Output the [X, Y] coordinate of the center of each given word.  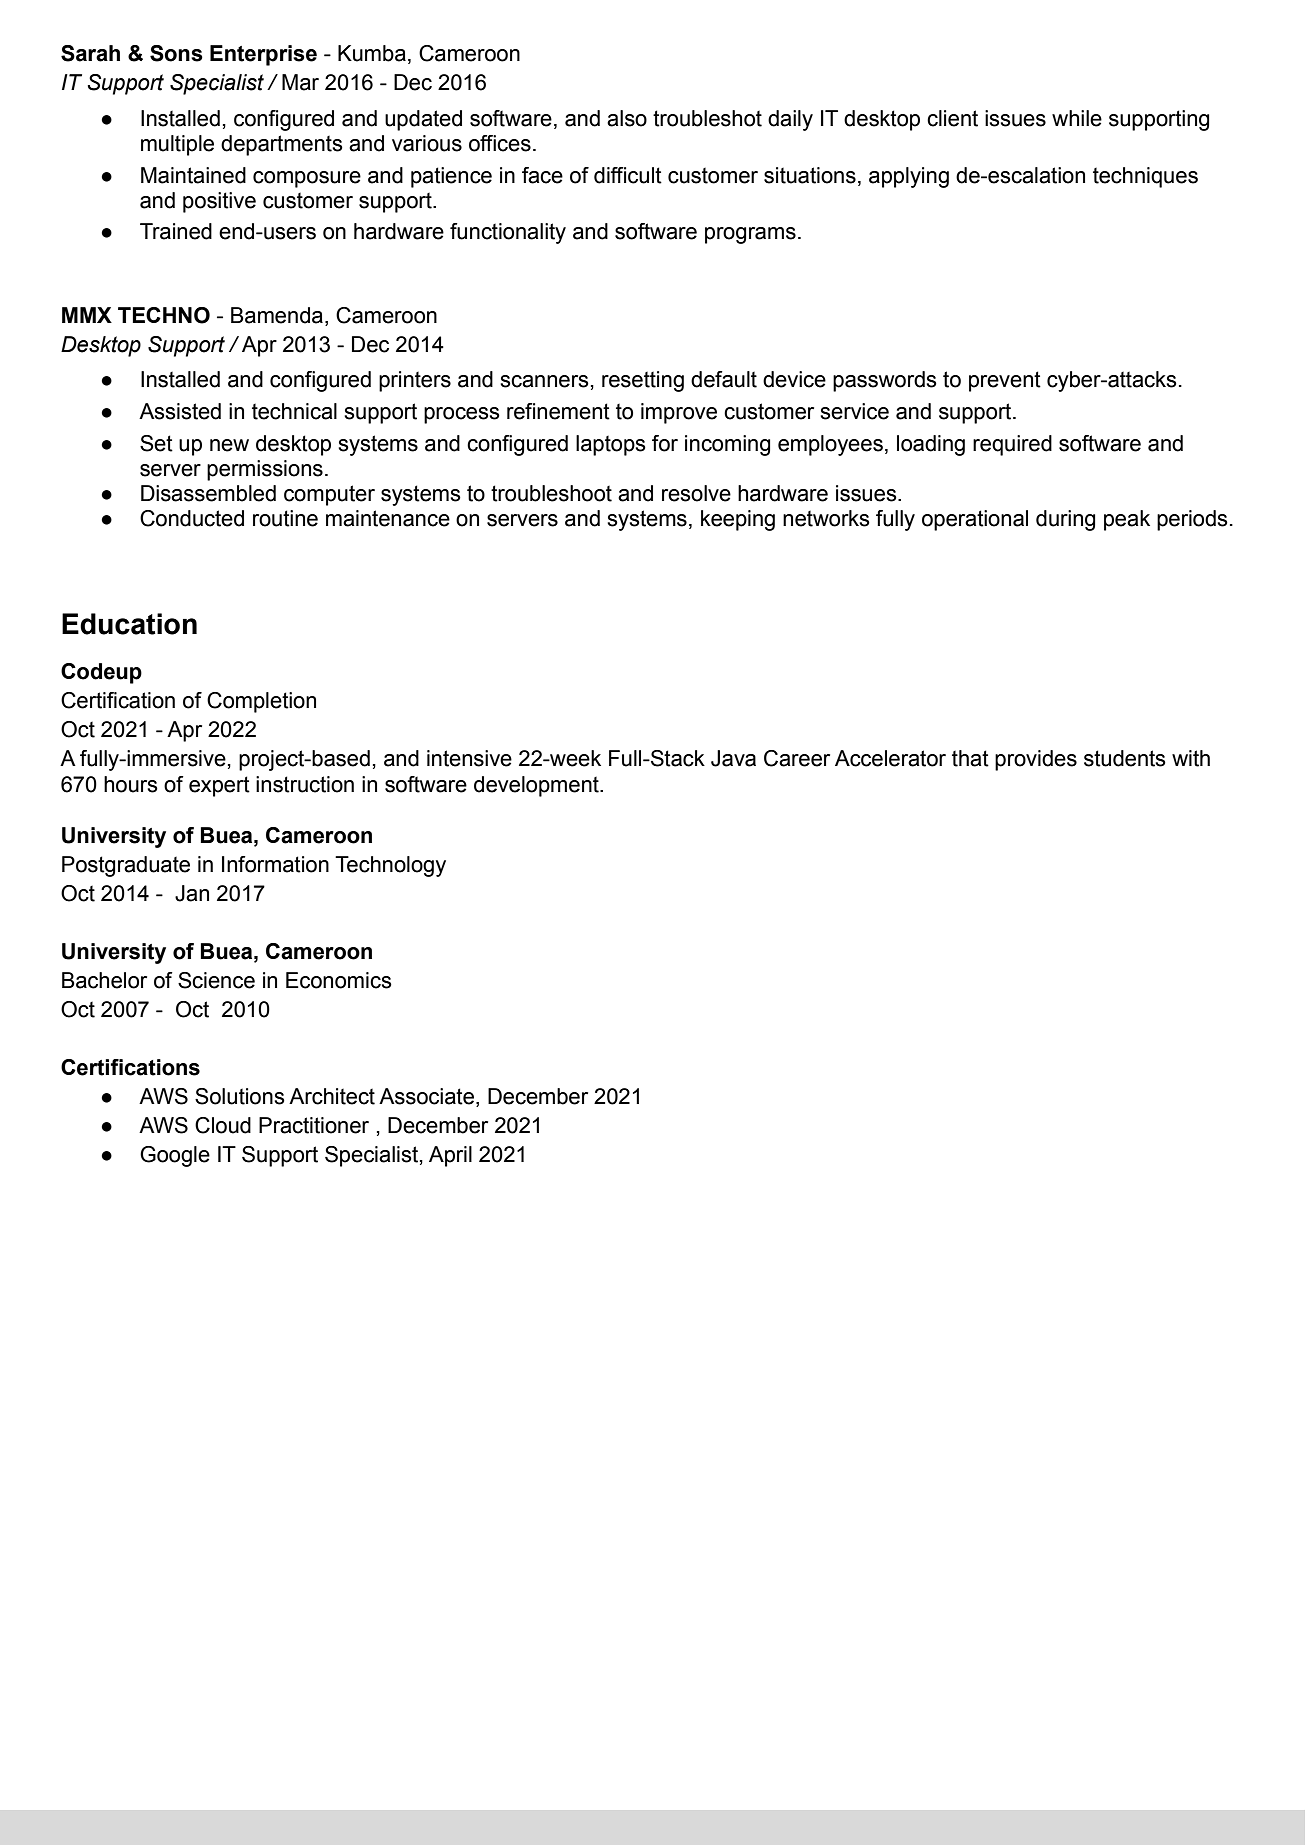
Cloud [223, 1125]
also [627, 118]
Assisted [180, 411]
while [1077, 118]
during [1065, 520]
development [537, 786]
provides [1036, 760]
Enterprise [263, 55]
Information [275, 864]
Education [129, 624]
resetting [643, 381]
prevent [1005, 381]
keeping [738, 520]
